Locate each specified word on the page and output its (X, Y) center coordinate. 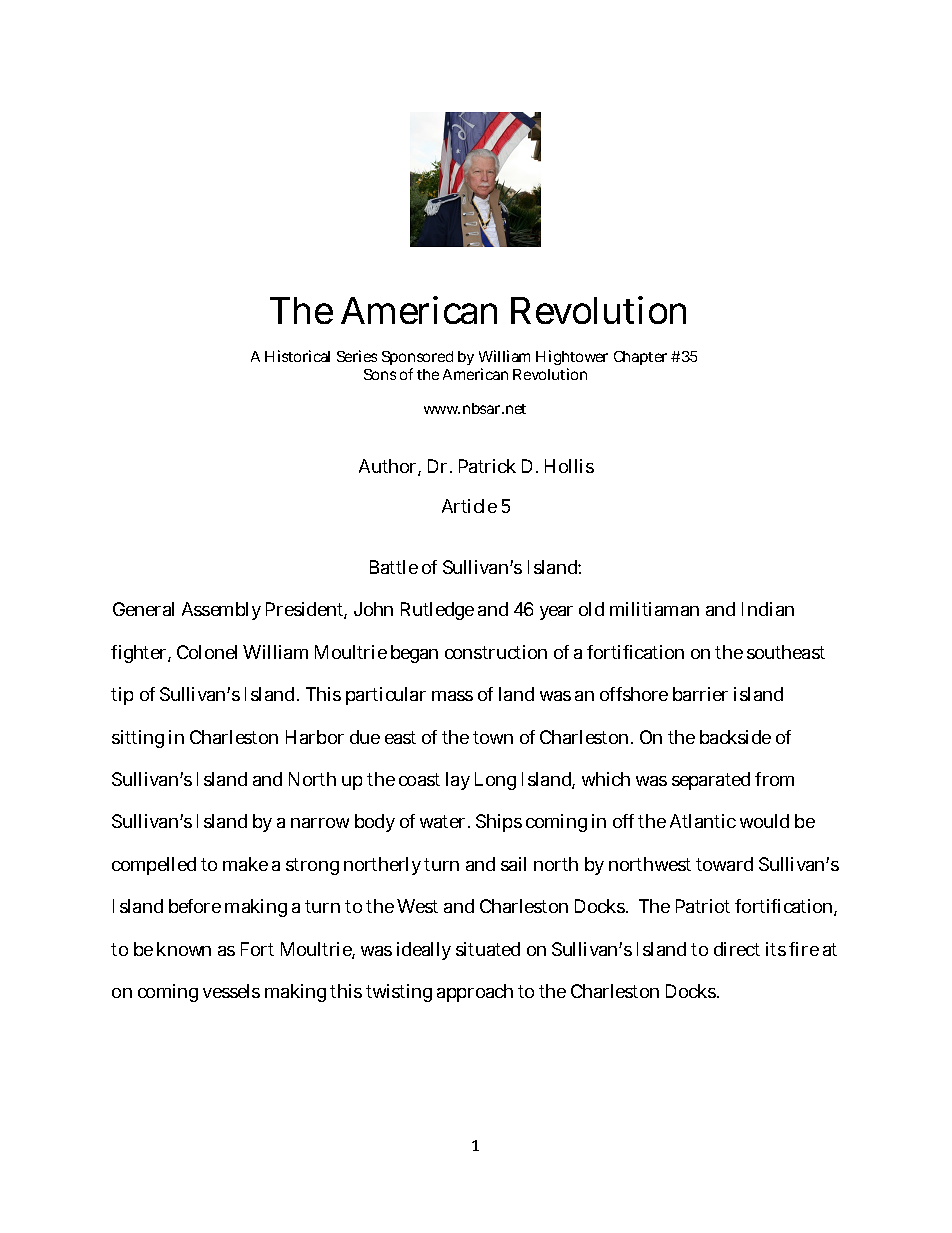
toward (724, 864)
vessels (231, 991)
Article (469, 506)
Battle (394, 567)
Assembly (221, 611)
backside (735, 737)
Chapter (640, 358)
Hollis (569, 466)
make (245, 864)
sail (513, 864)
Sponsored (417, 360)
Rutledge (437, 611)
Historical (297, 356)
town (493, 737)
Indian (768, 609)
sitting (138, 739)
